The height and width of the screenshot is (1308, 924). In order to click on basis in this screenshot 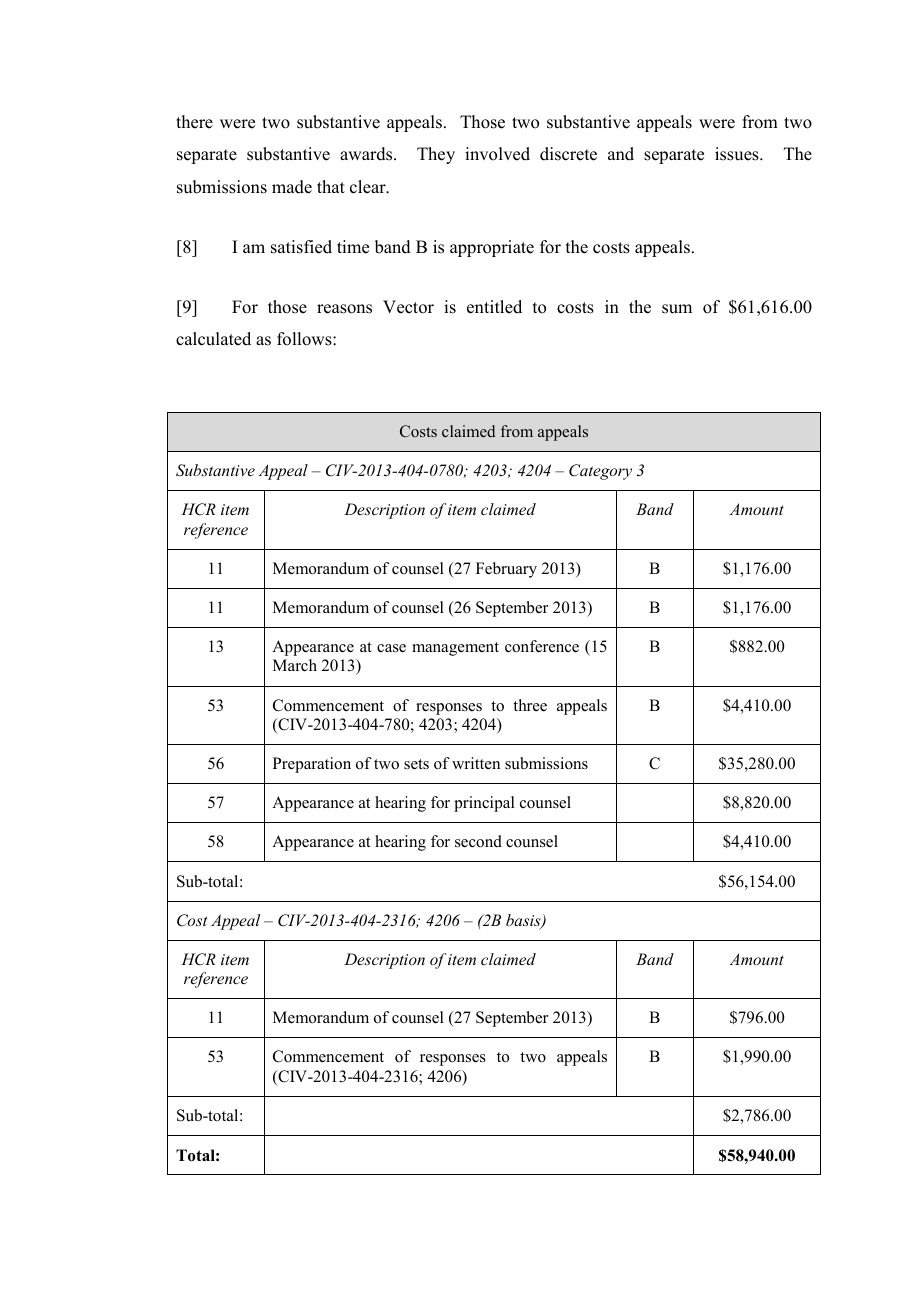, I will do `click(524, 921)`.
